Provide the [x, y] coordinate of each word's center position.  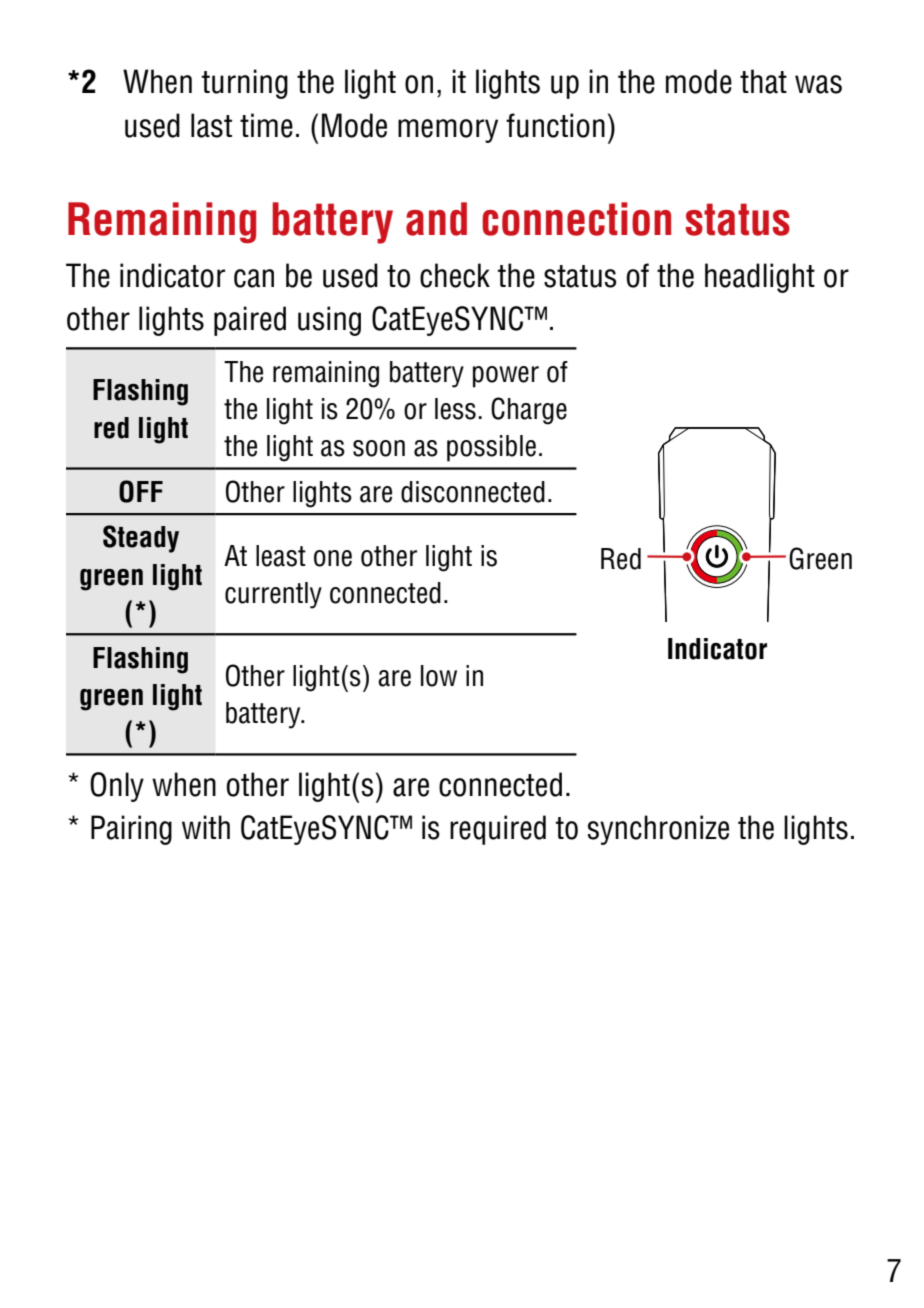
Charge [529, 411]
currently [273, 595]
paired [250, 321]
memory [448, 131]
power [506, 377]
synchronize [658, 830]
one [333, 558]
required [498, 830]
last [211, 125]
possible [491, 448]
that [763, 81]
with [206, 827]
